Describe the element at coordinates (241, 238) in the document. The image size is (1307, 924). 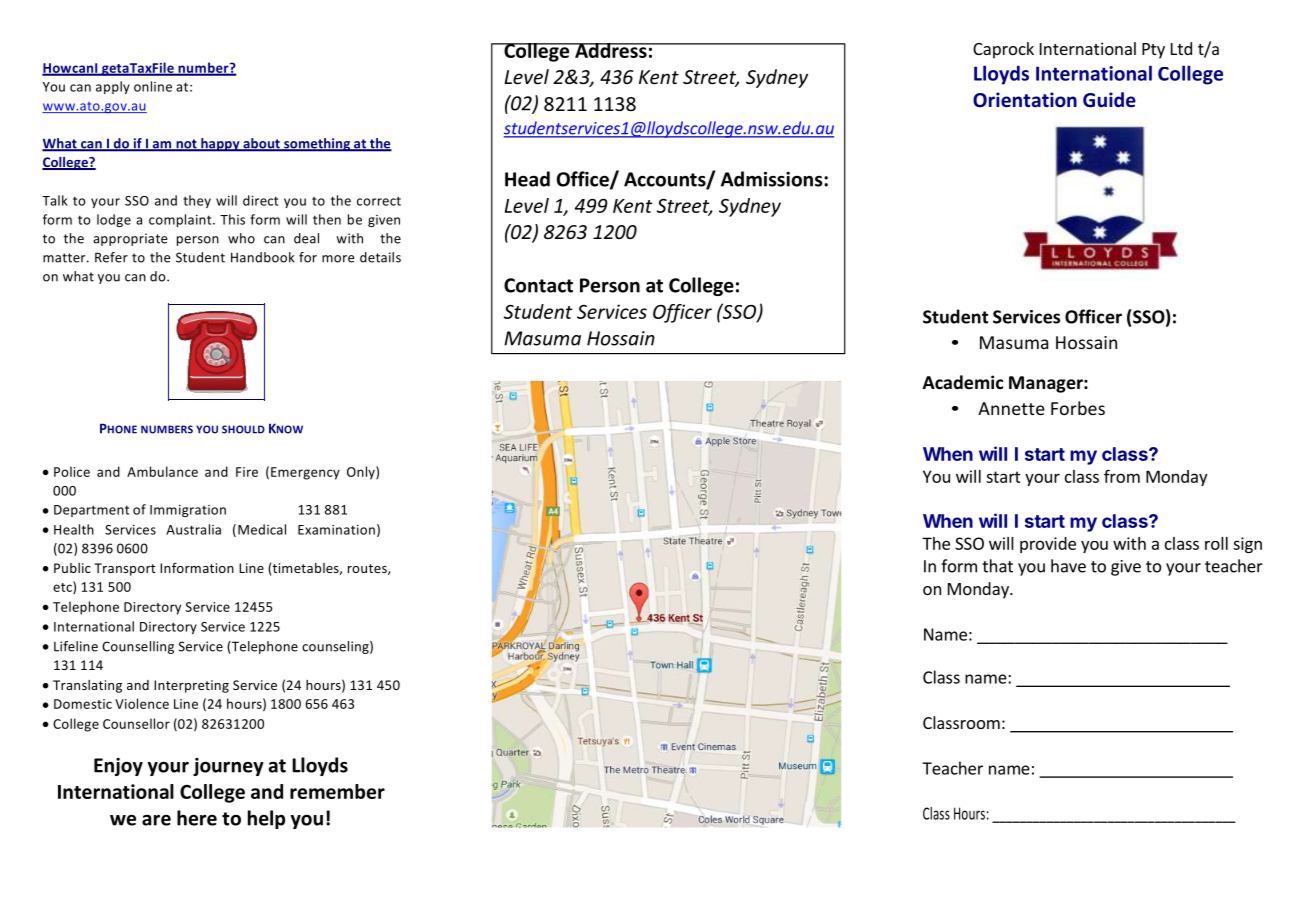
I see `who` at that location.
